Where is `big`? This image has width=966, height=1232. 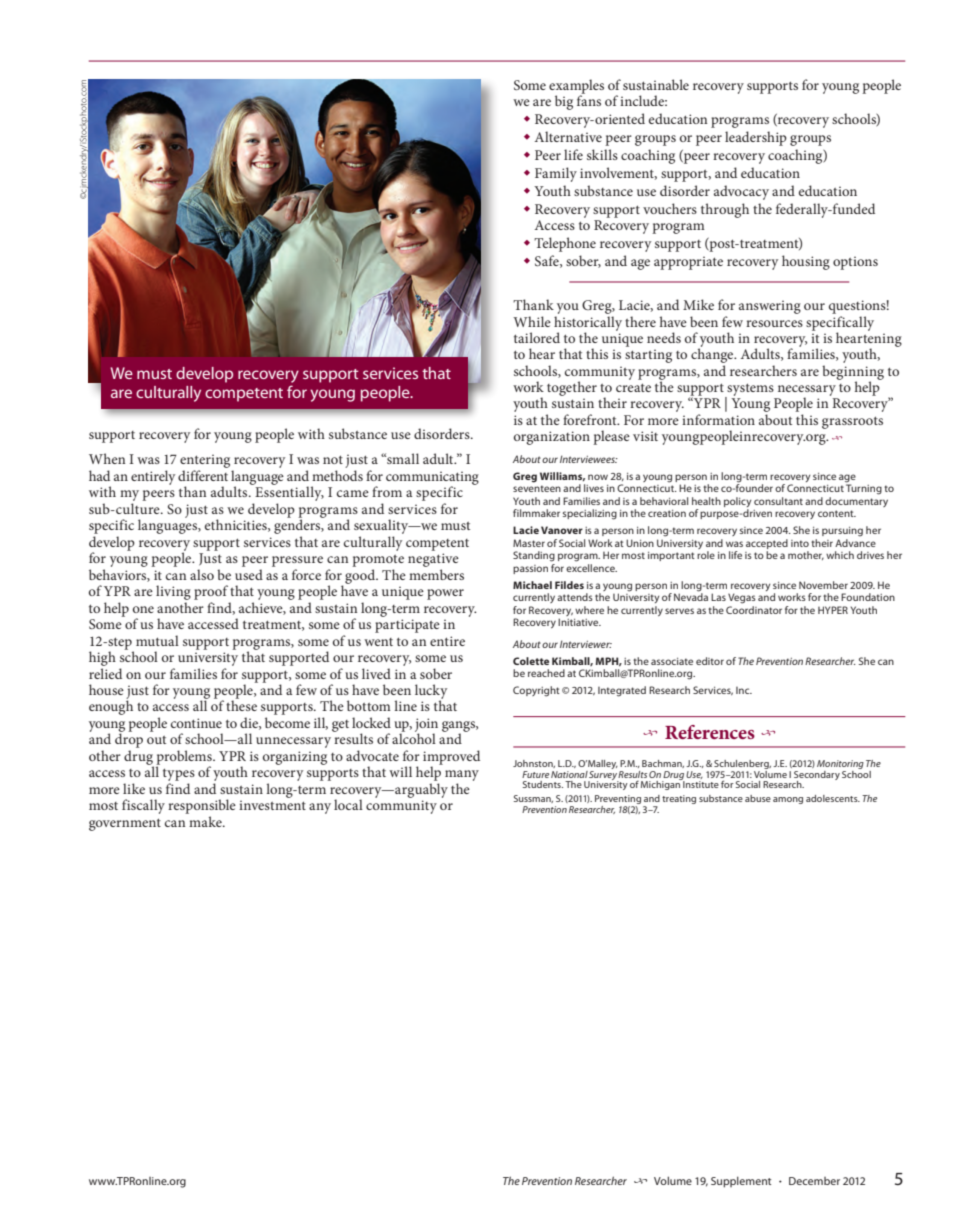 big is located at coordinates (564, 102).
